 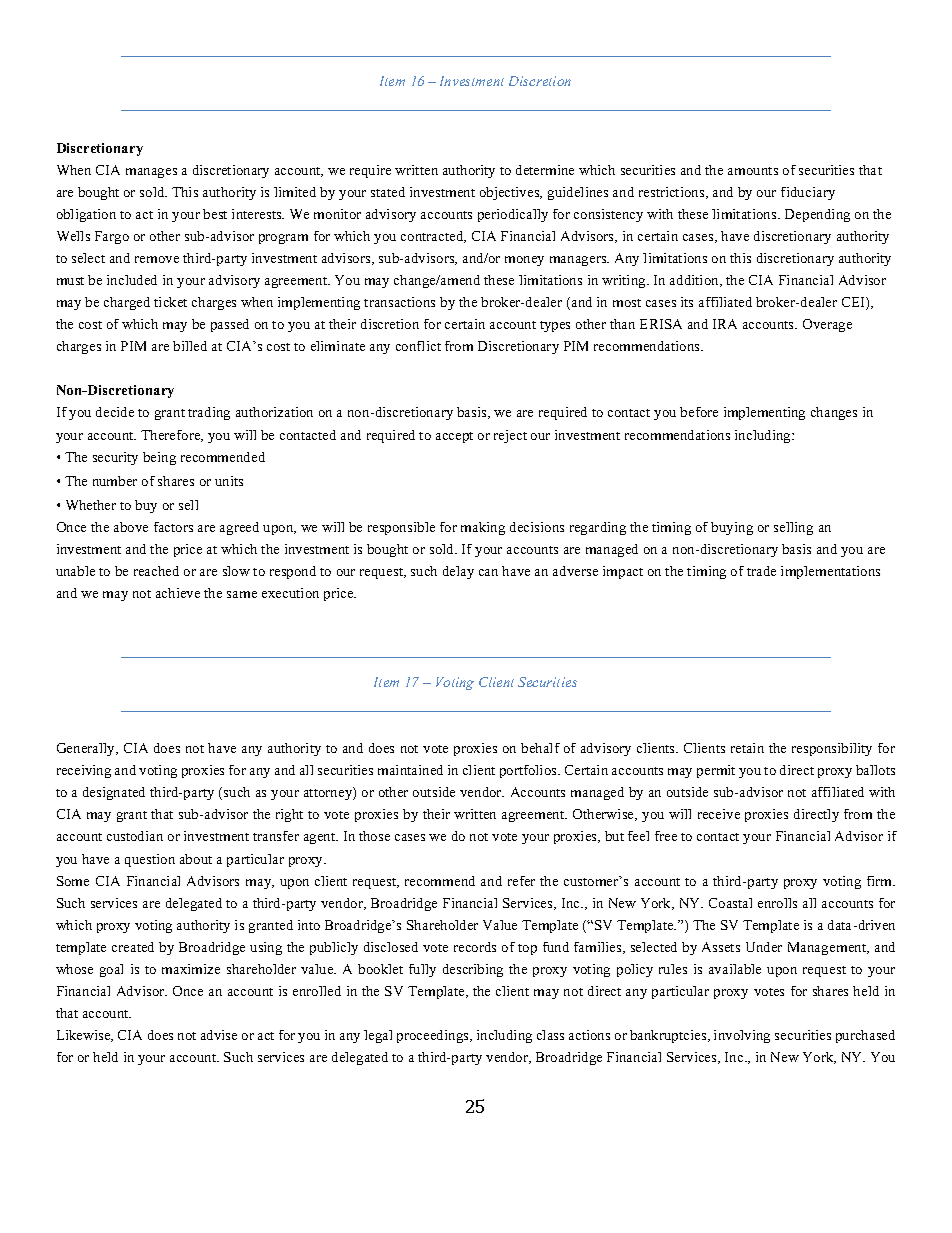 What do you see at coordinates (178, 593) in the screenshot?
I see `achieve` at bounding box center [178, 593].
